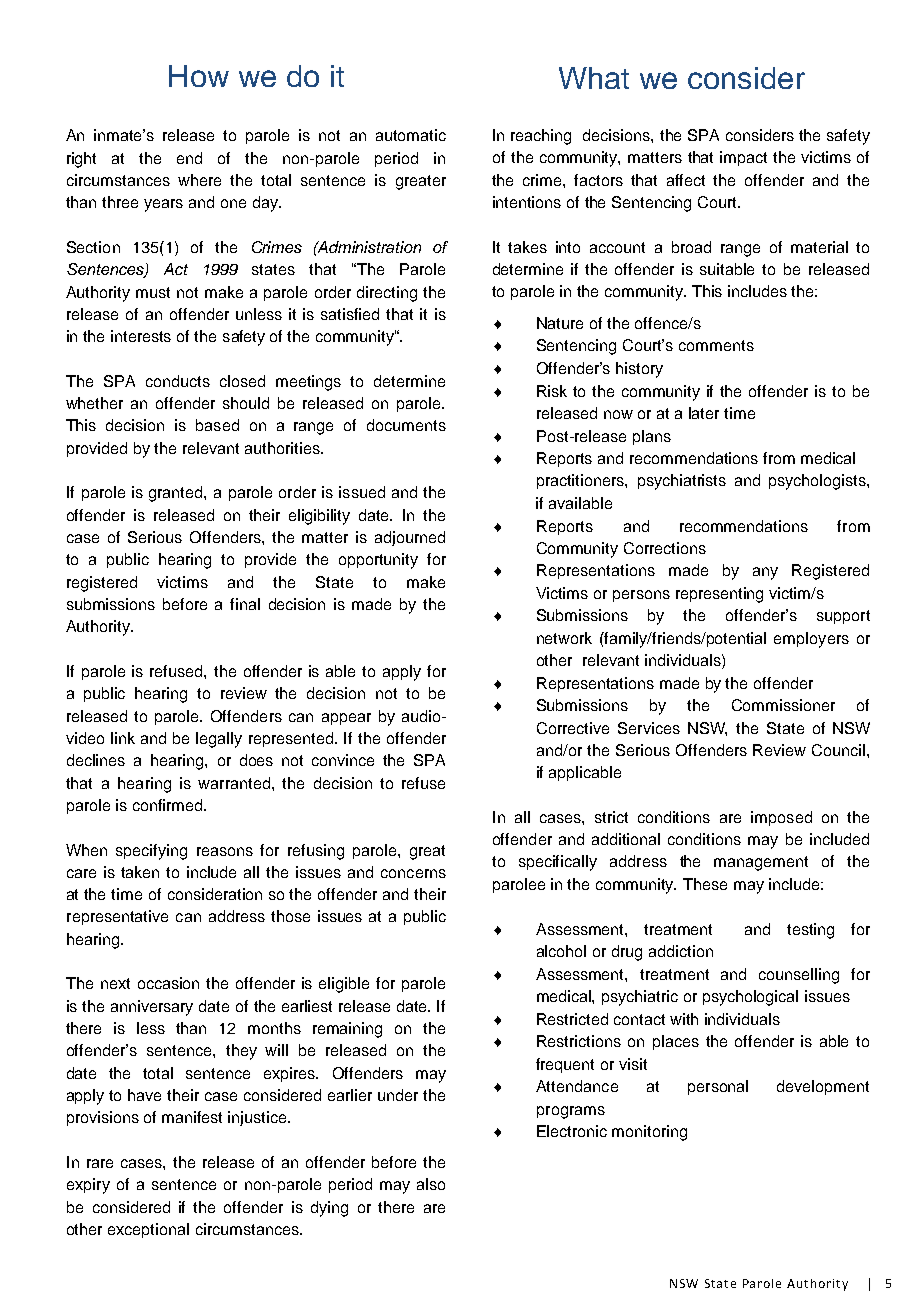 The width and height of the image is (924, 1308). What do you see at coordinates (561, 951) in the image?
I see `alcohol` at bounding box center [561, 951].
